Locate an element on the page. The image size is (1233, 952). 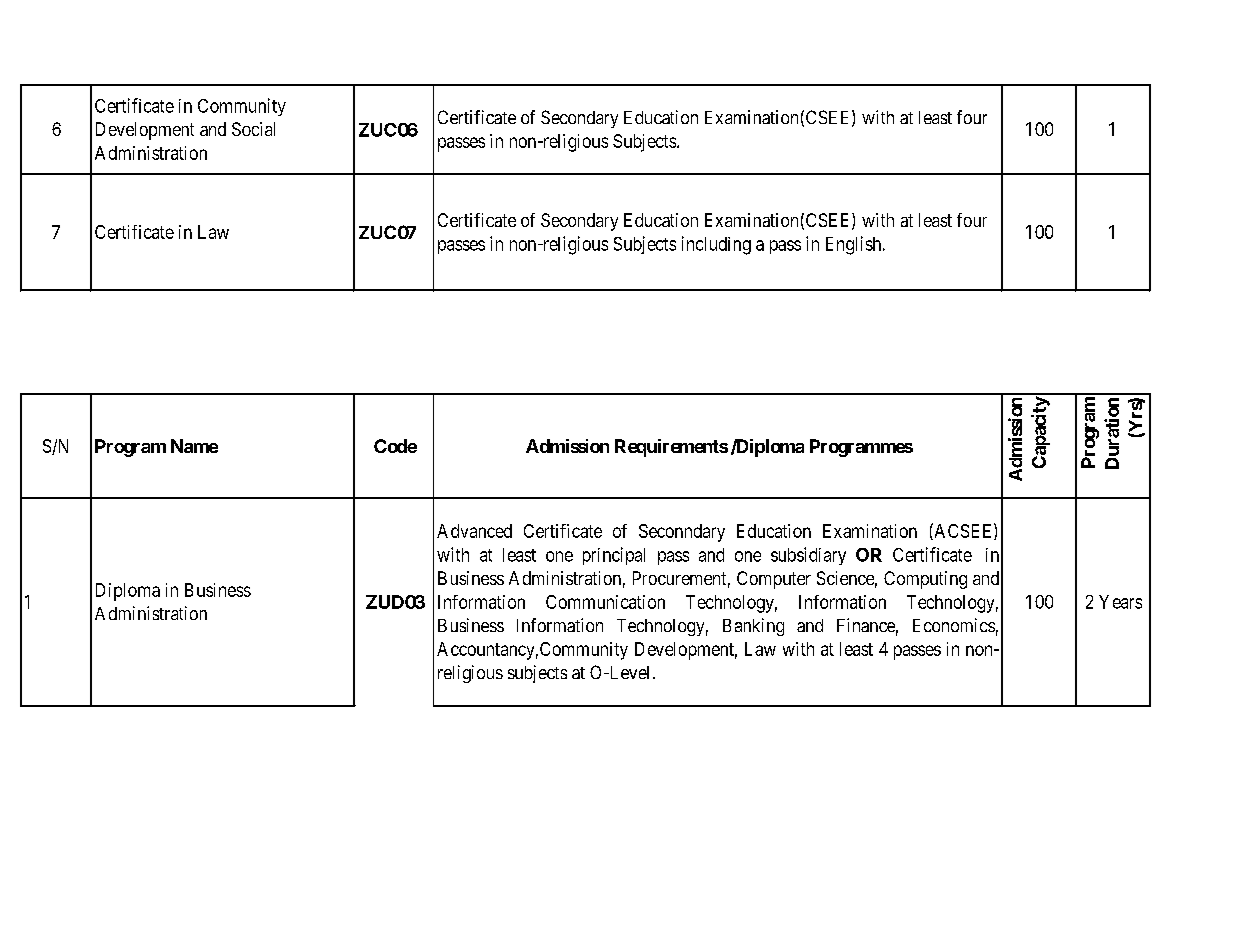
Social is located at coordinates (253, 129).
